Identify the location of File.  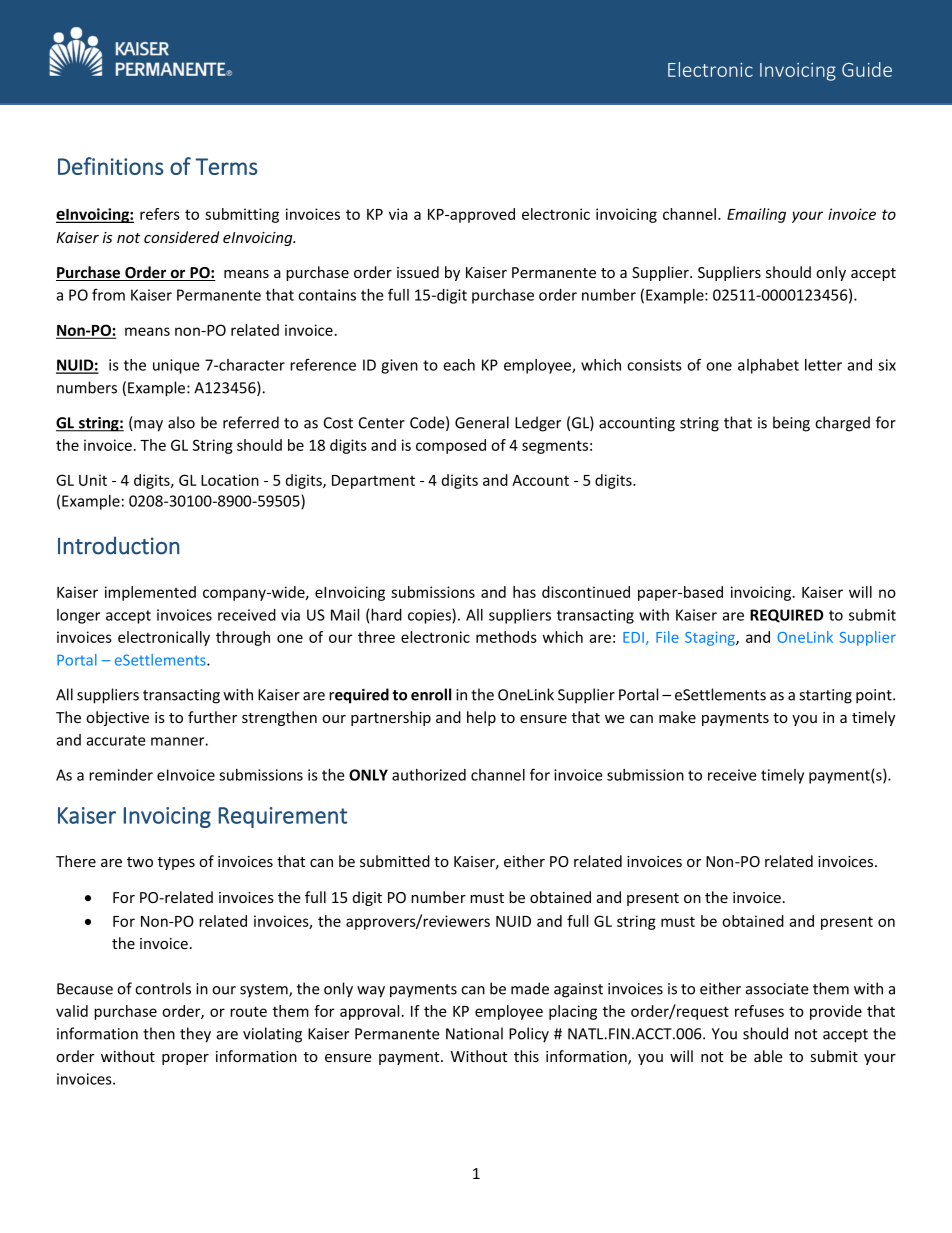
(667, 637).
